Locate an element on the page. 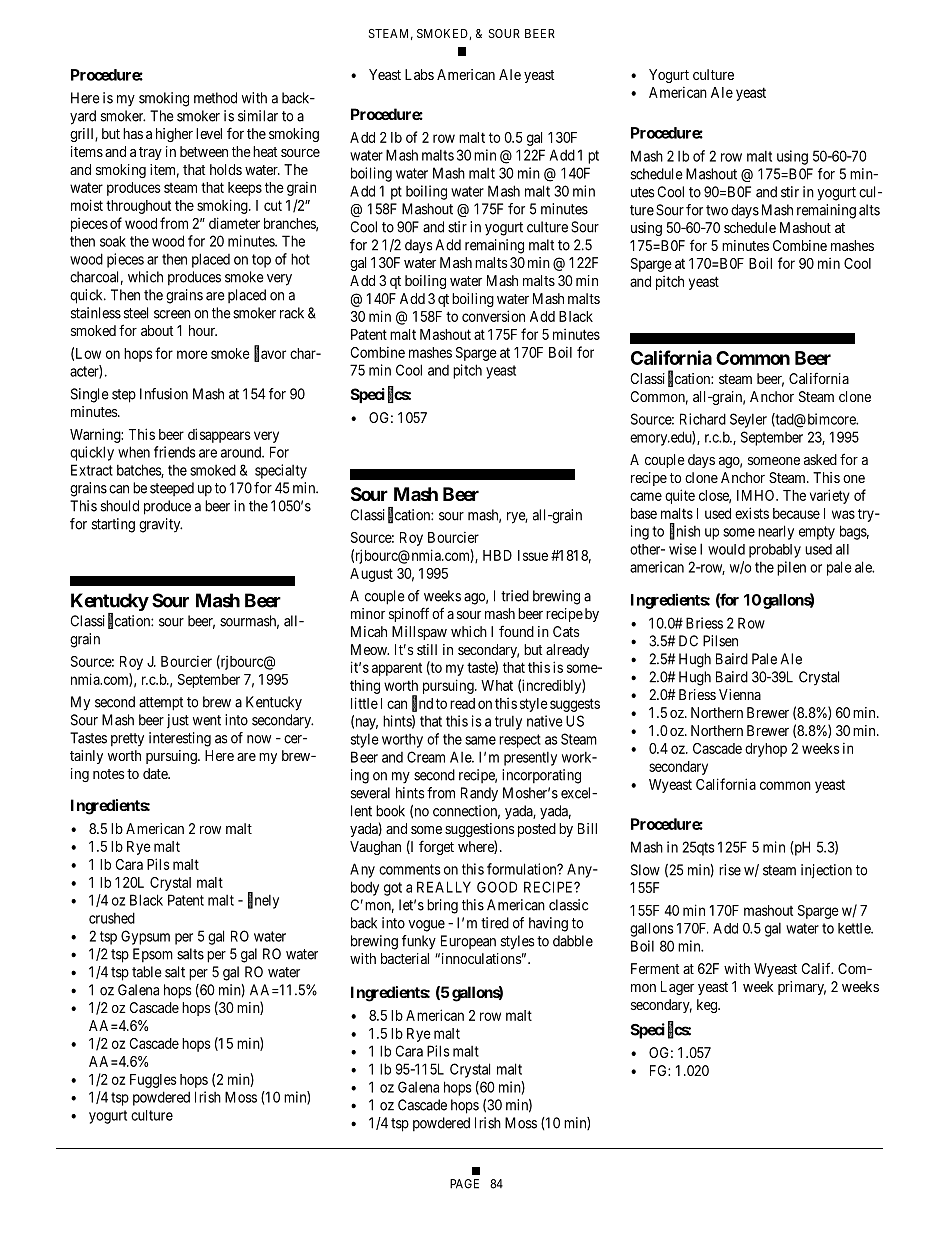  Labs is located at coordinates (419, 74).
